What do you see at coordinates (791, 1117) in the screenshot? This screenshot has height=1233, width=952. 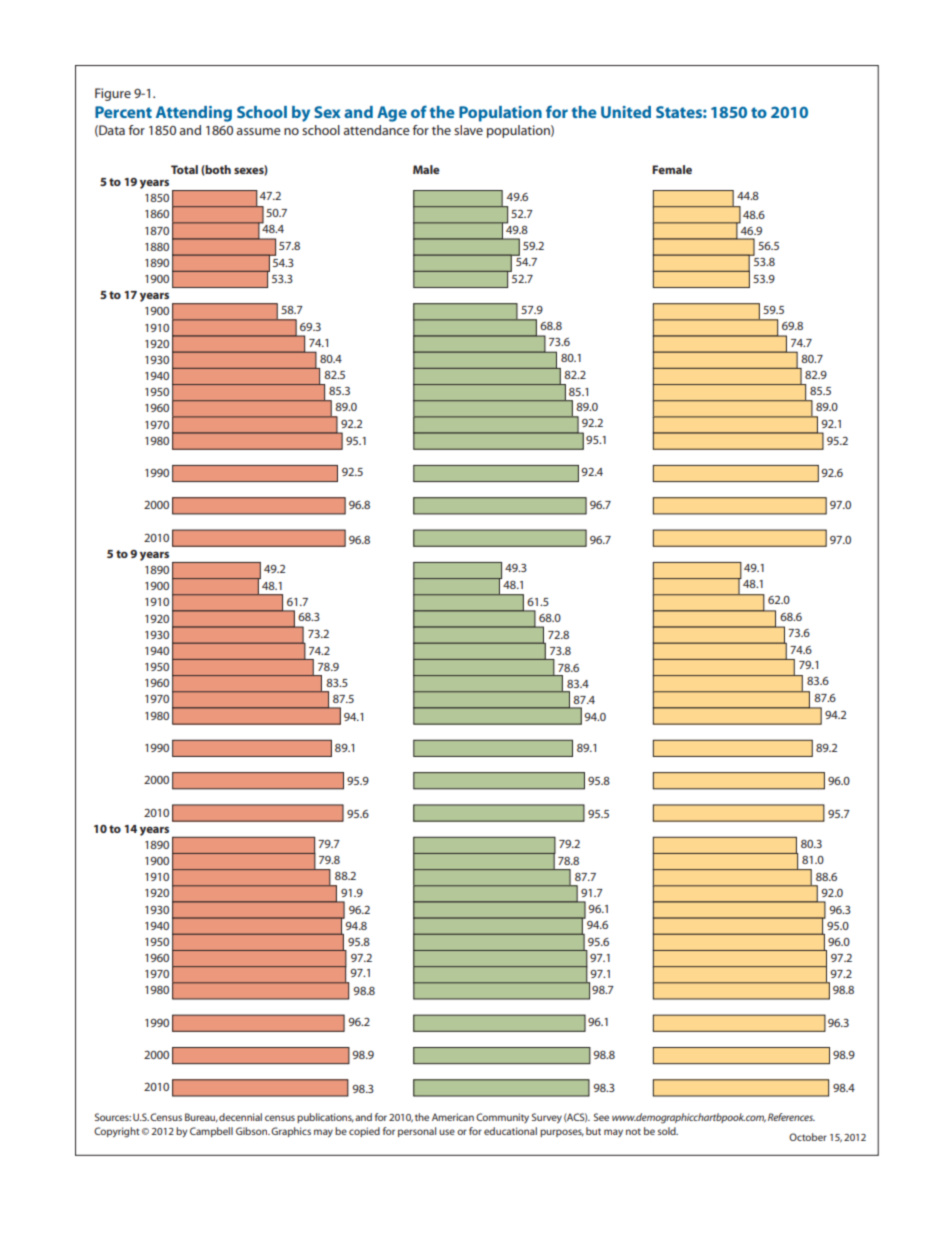 I see `References` at bounding box center [791, 1117].
